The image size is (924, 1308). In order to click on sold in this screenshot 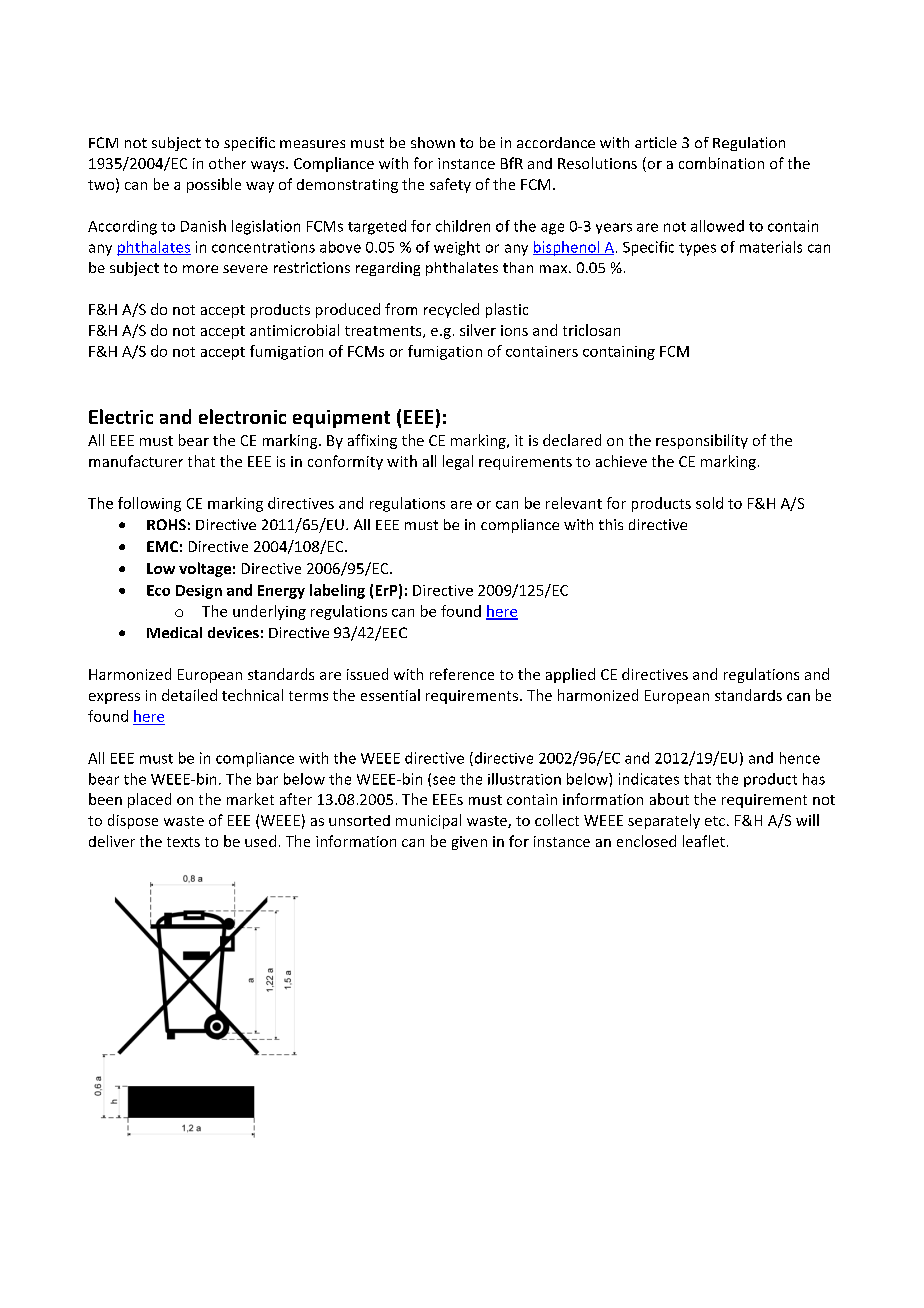, I will do `click(709, 503)`.
